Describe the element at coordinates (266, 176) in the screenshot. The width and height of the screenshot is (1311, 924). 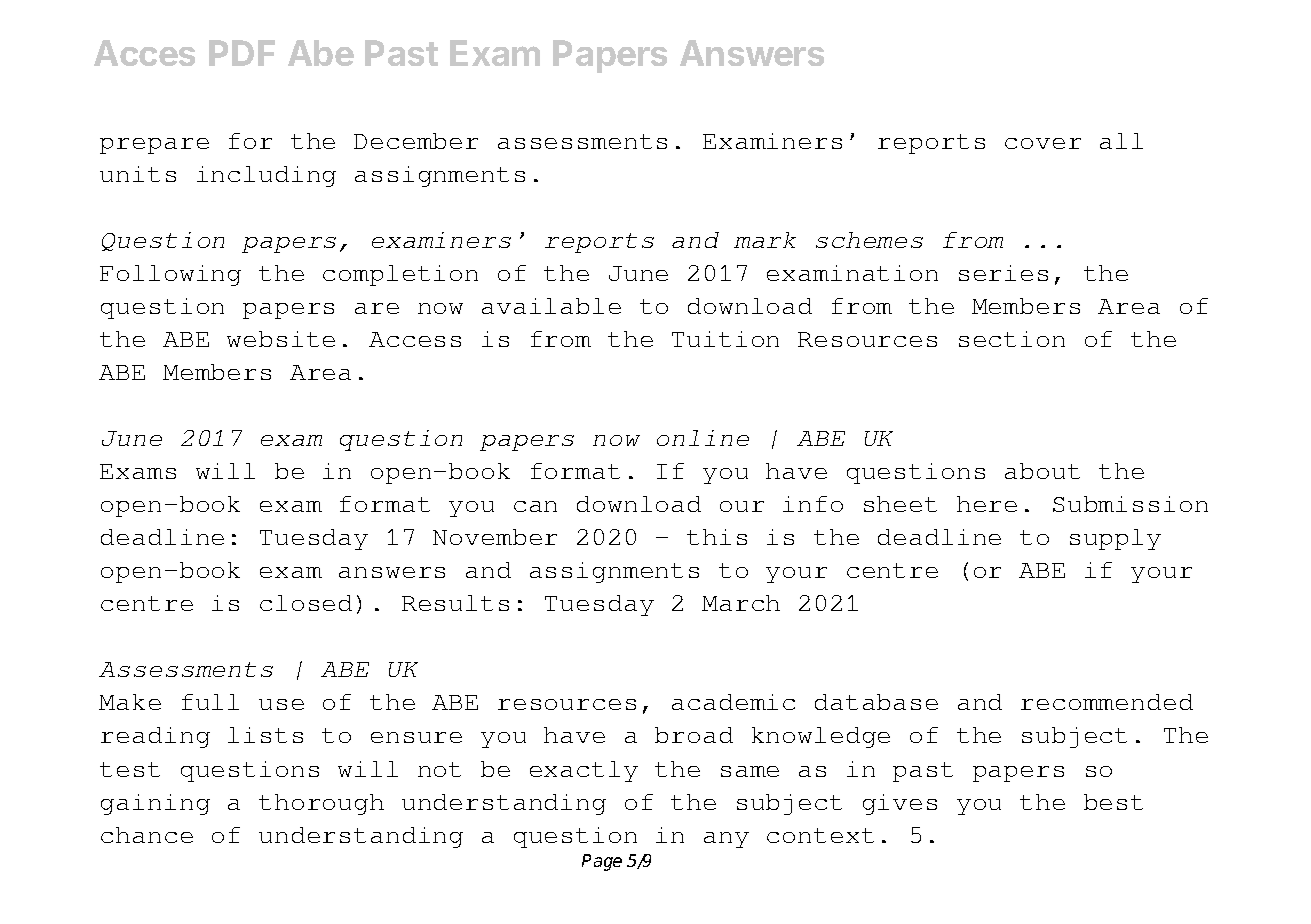
I see `including` at that location.
